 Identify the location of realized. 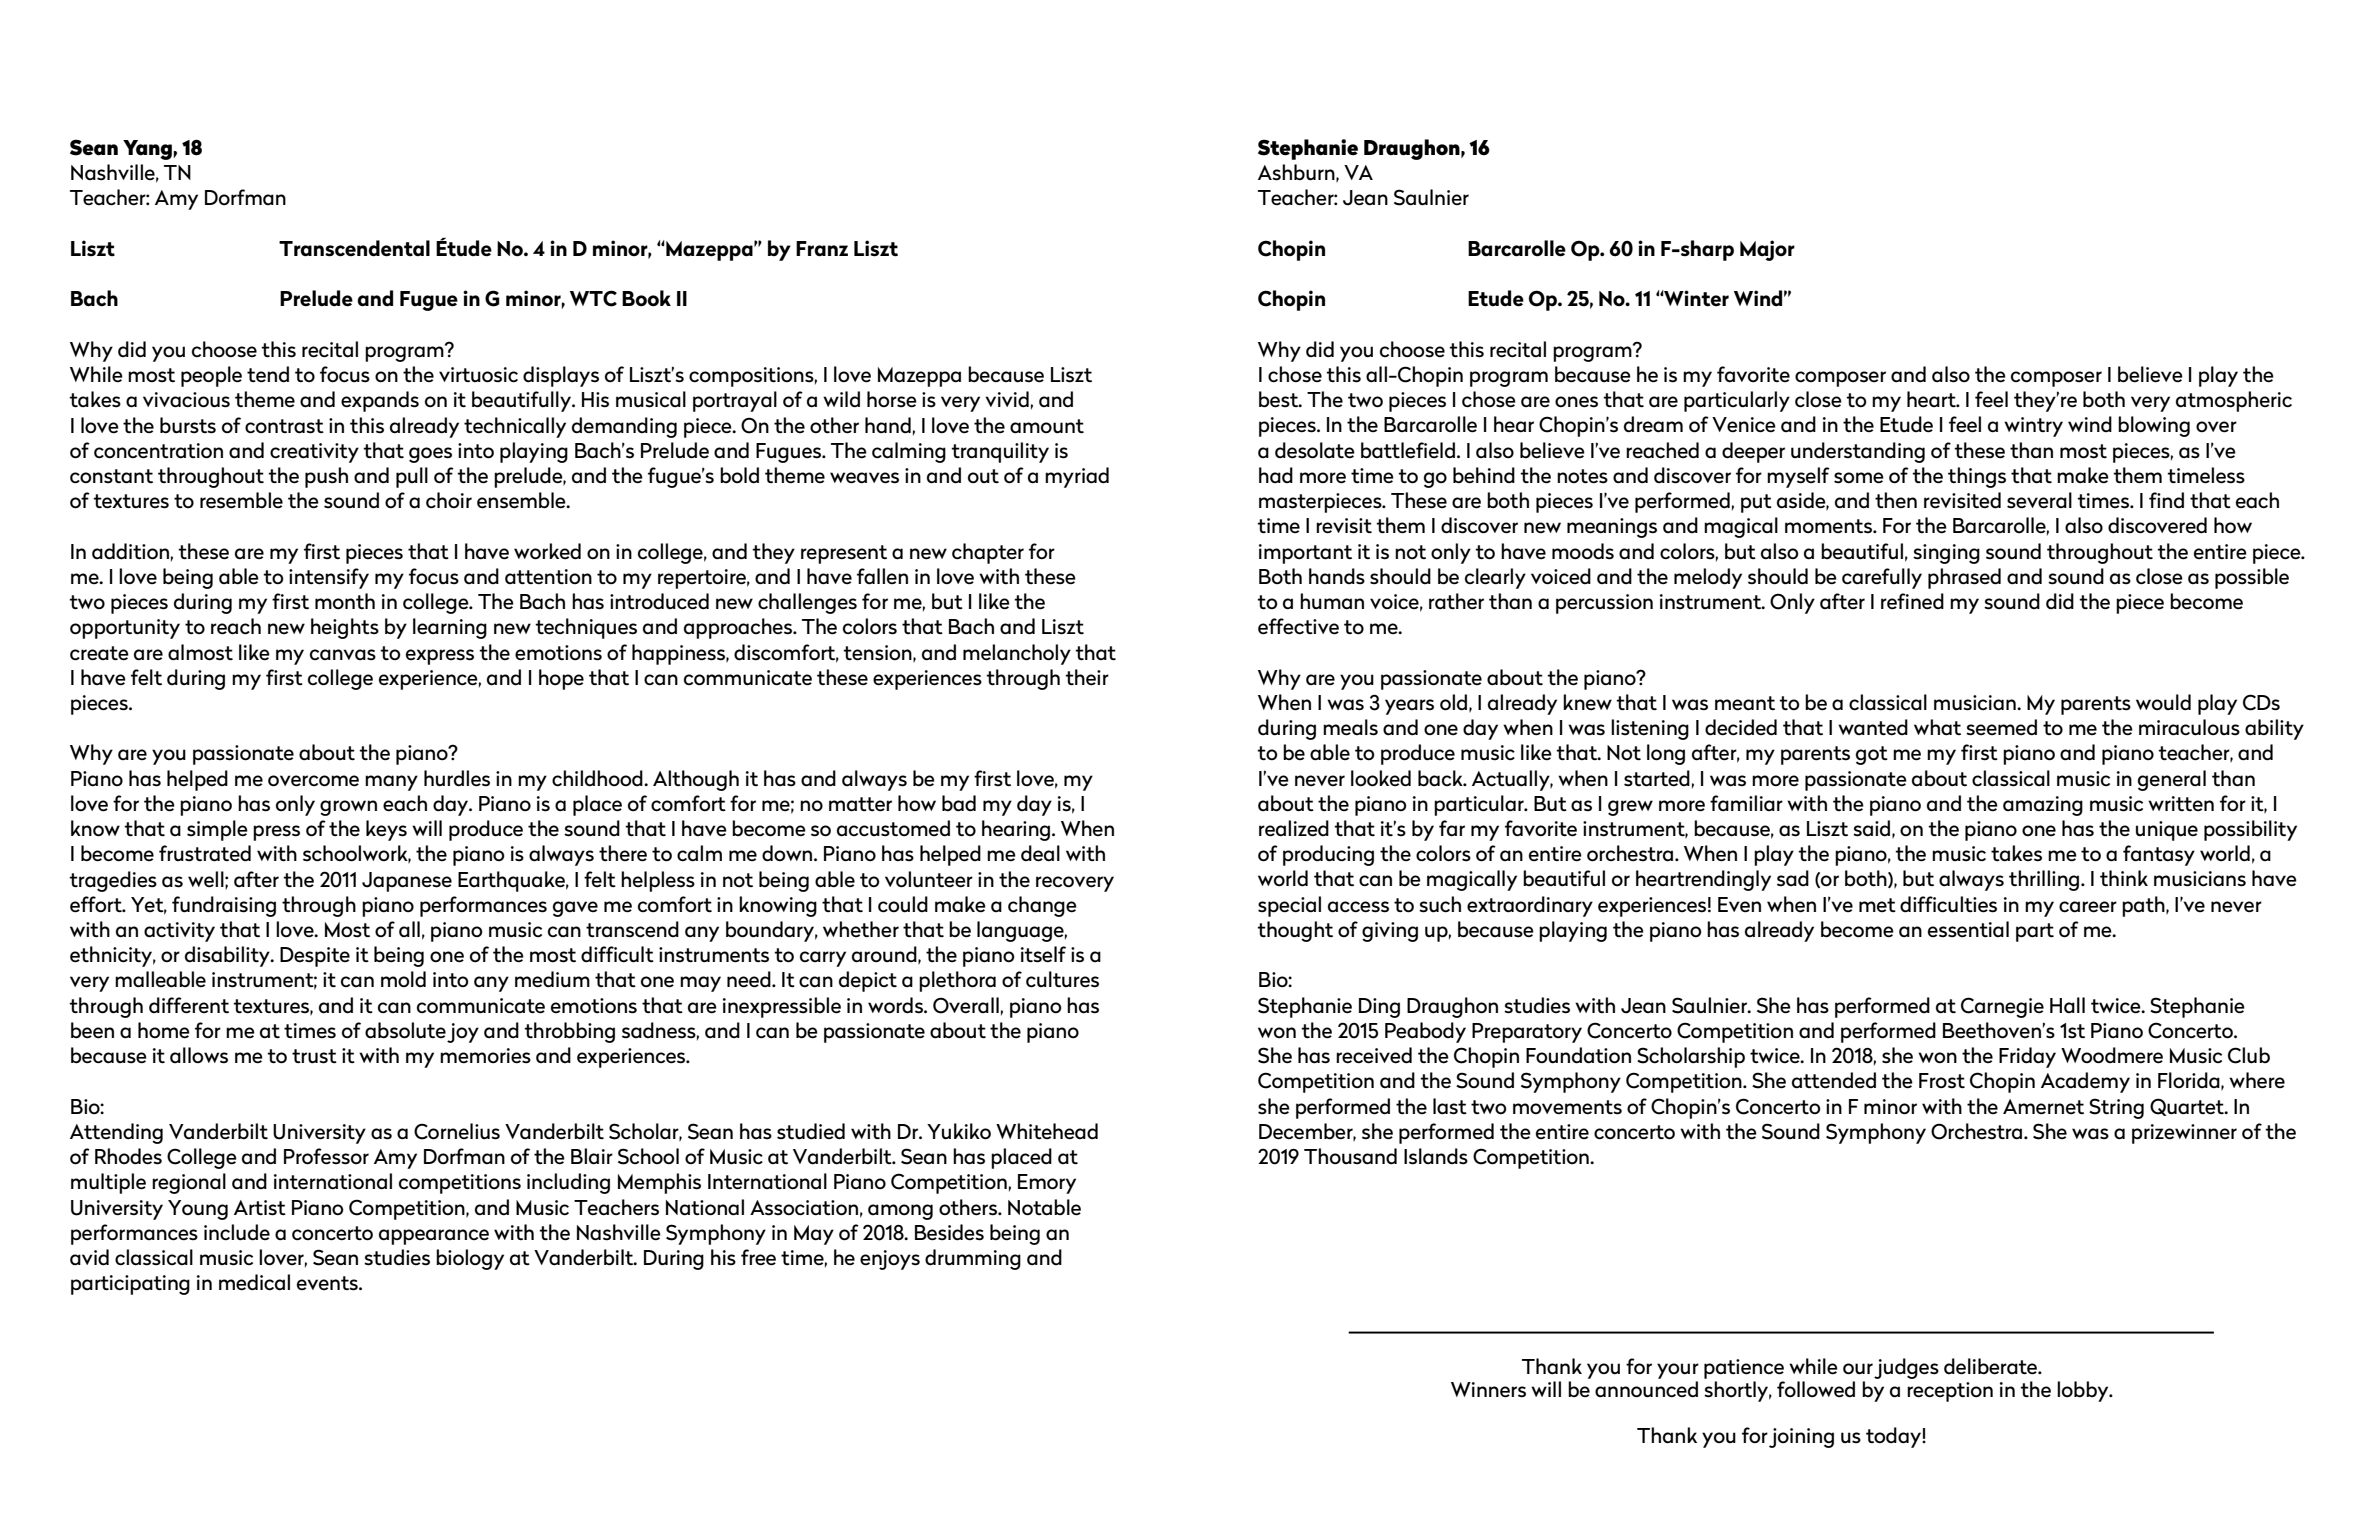
(1294, 828).
